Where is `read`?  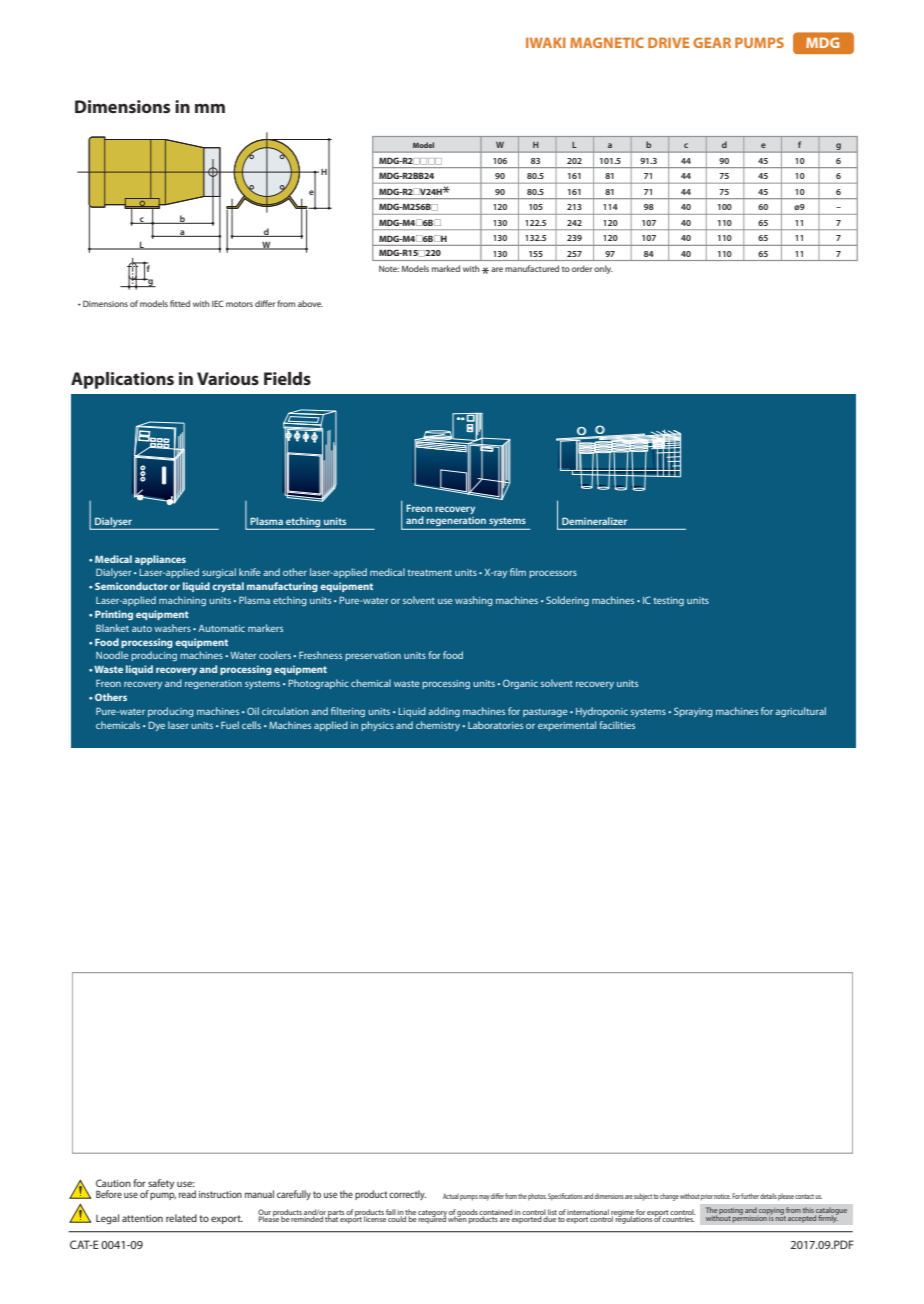 read is located at coordinates (187, 1194).
